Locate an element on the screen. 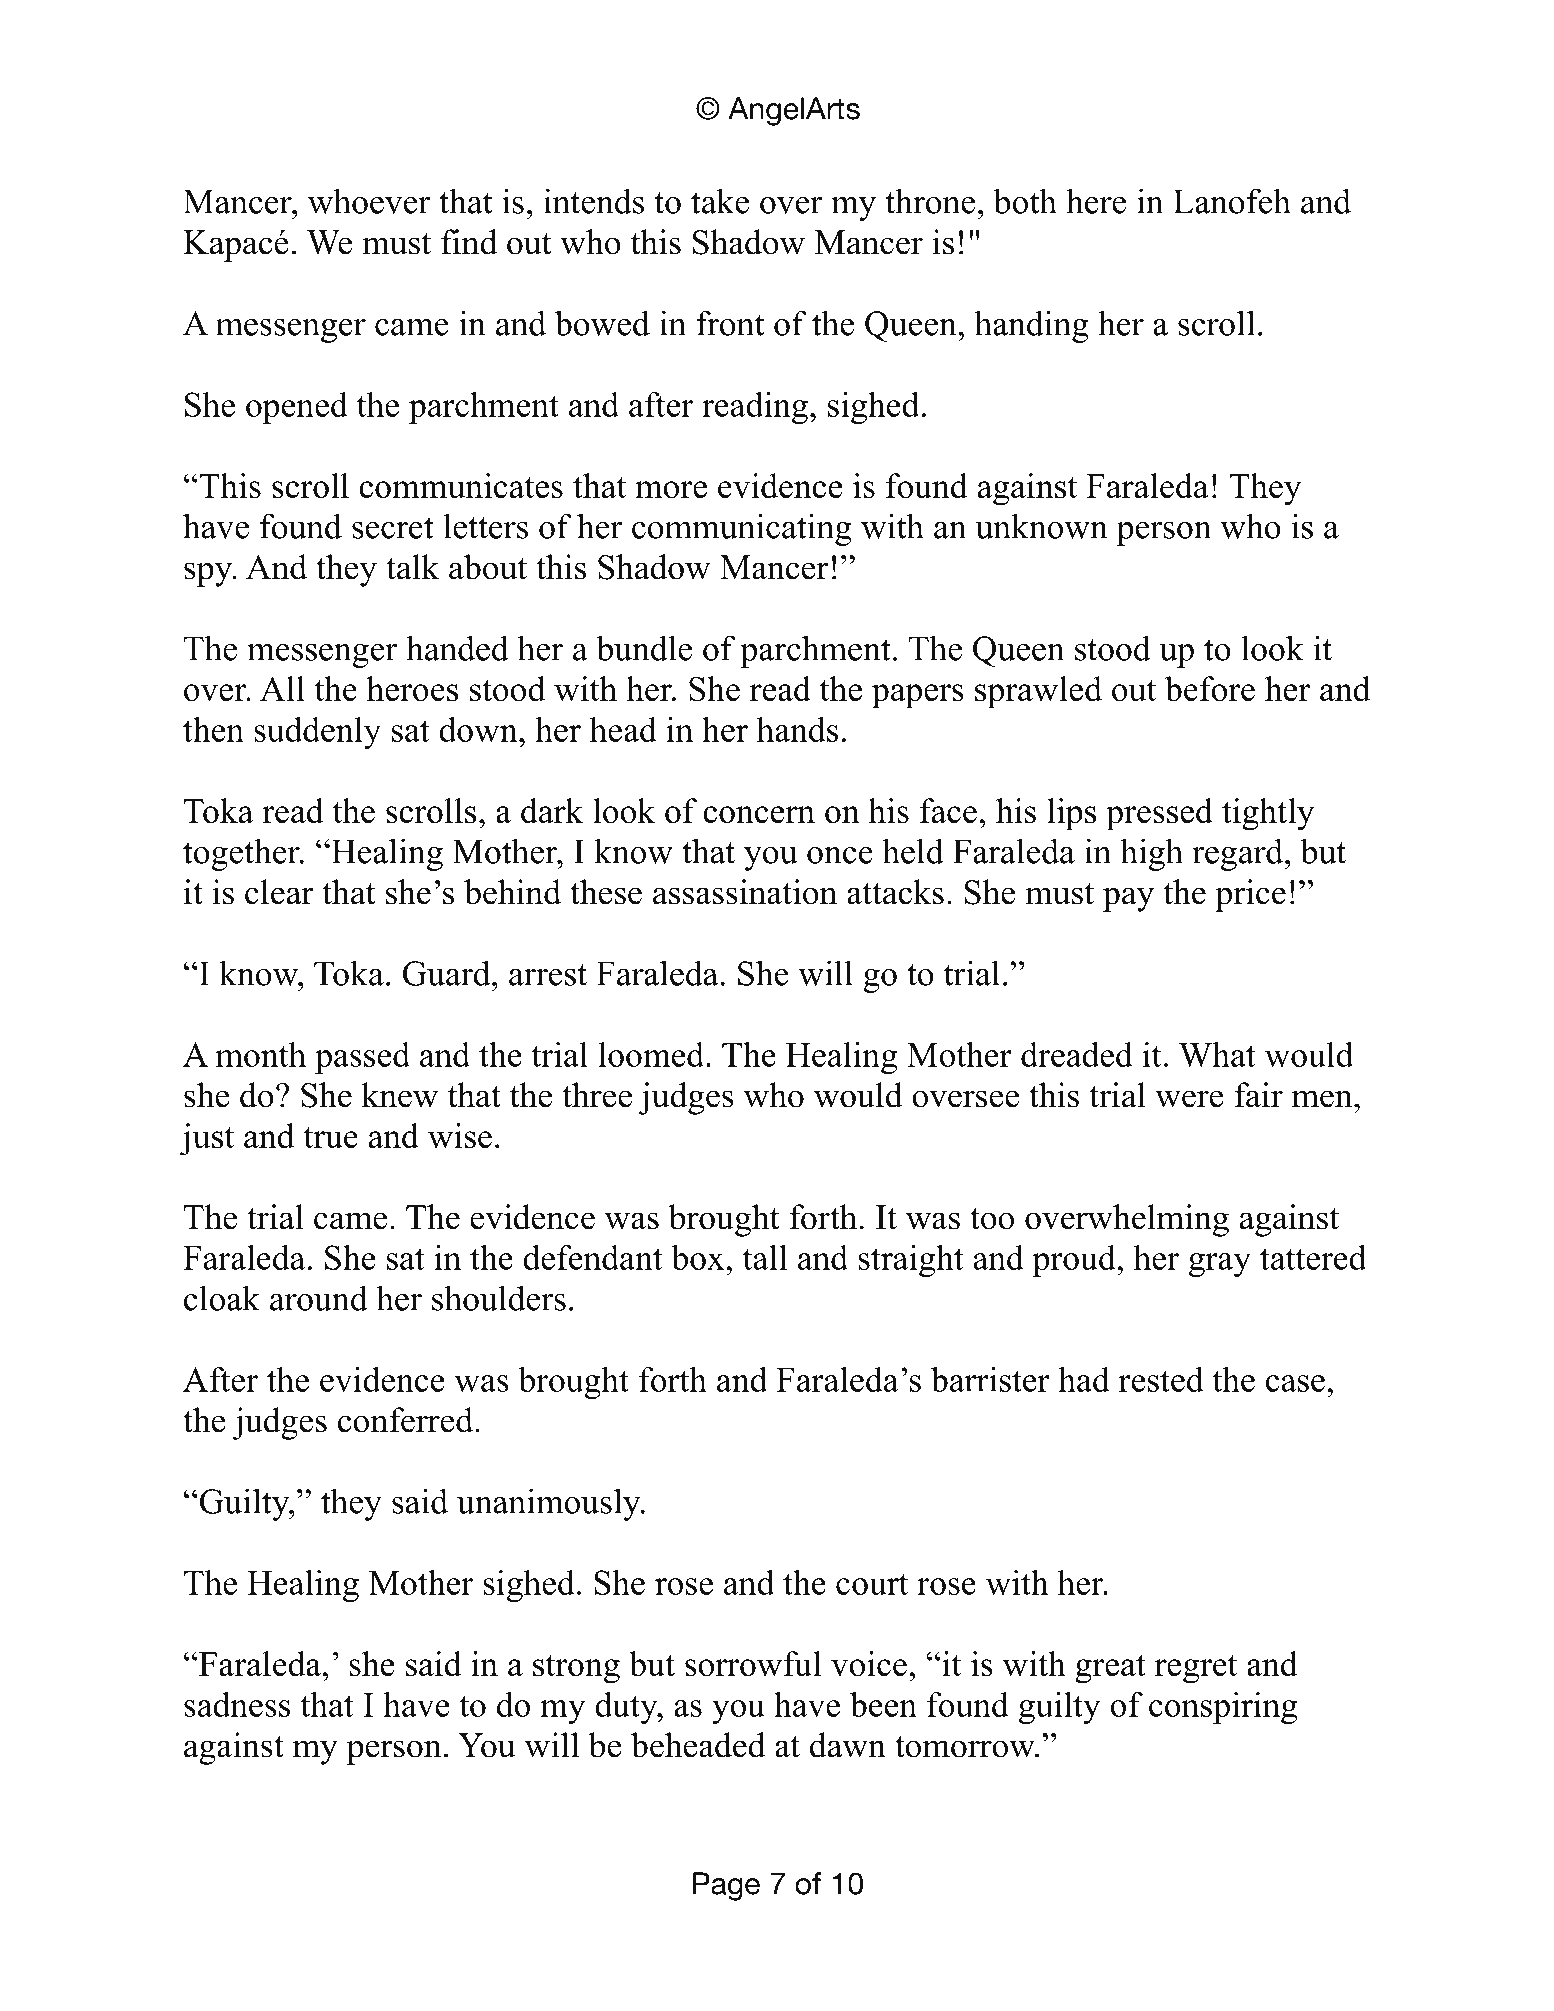 The image size is (1554, 2011). court is located at coordinates (872, 1584).
